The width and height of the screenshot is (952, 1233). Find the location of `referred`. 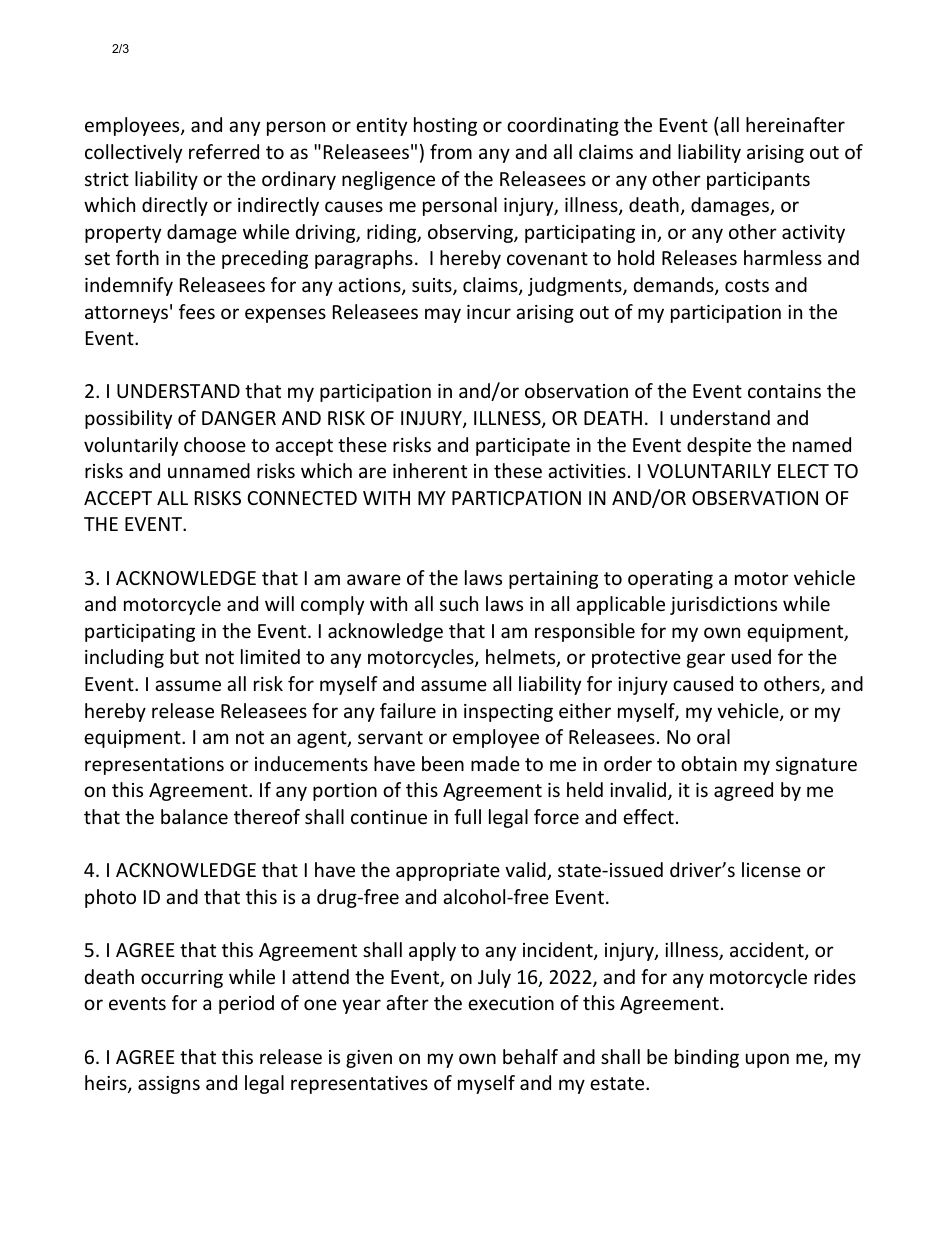

referred is located at coordinates (224, 151).
